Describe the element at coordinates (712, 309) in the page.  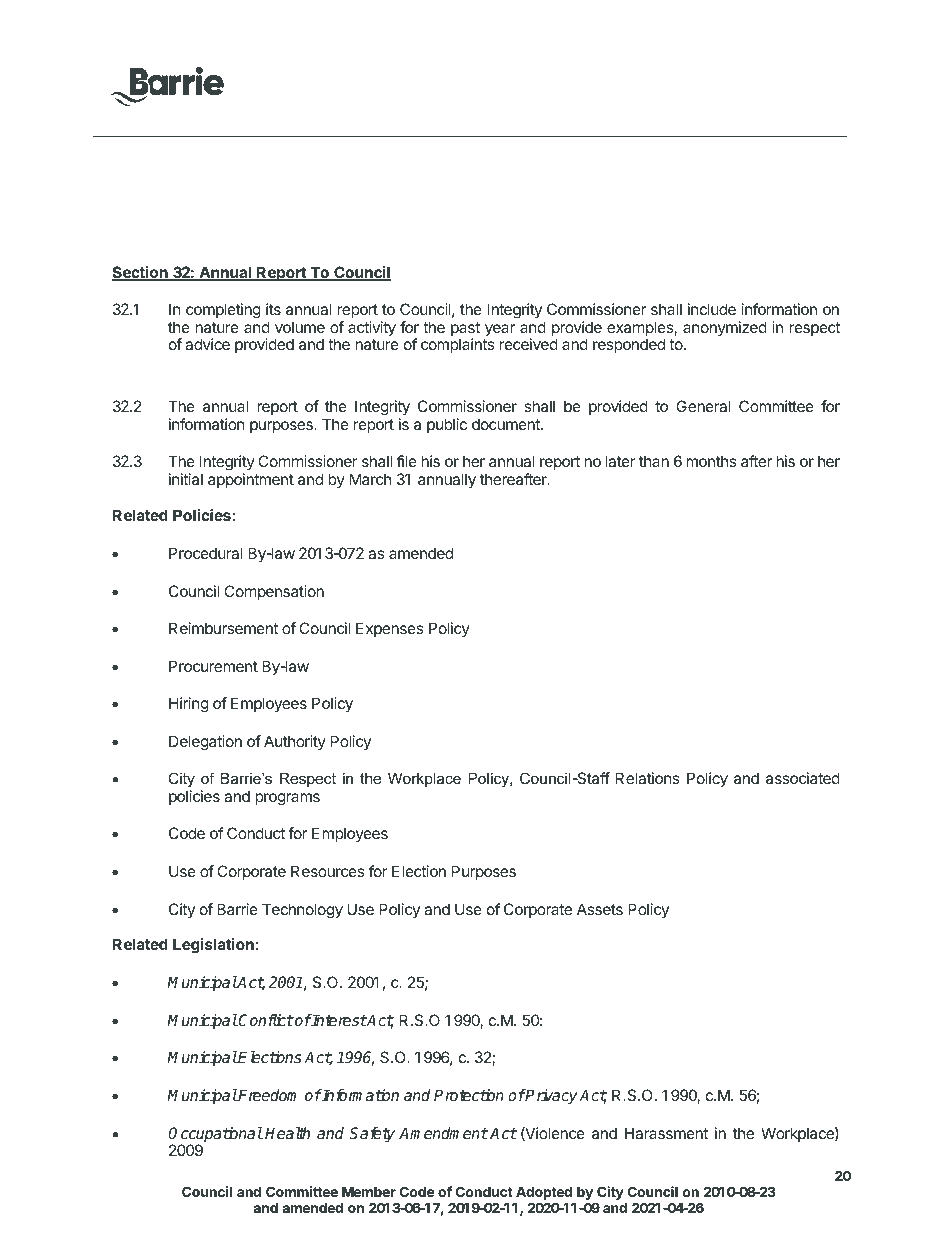
I see `include` at that location.
